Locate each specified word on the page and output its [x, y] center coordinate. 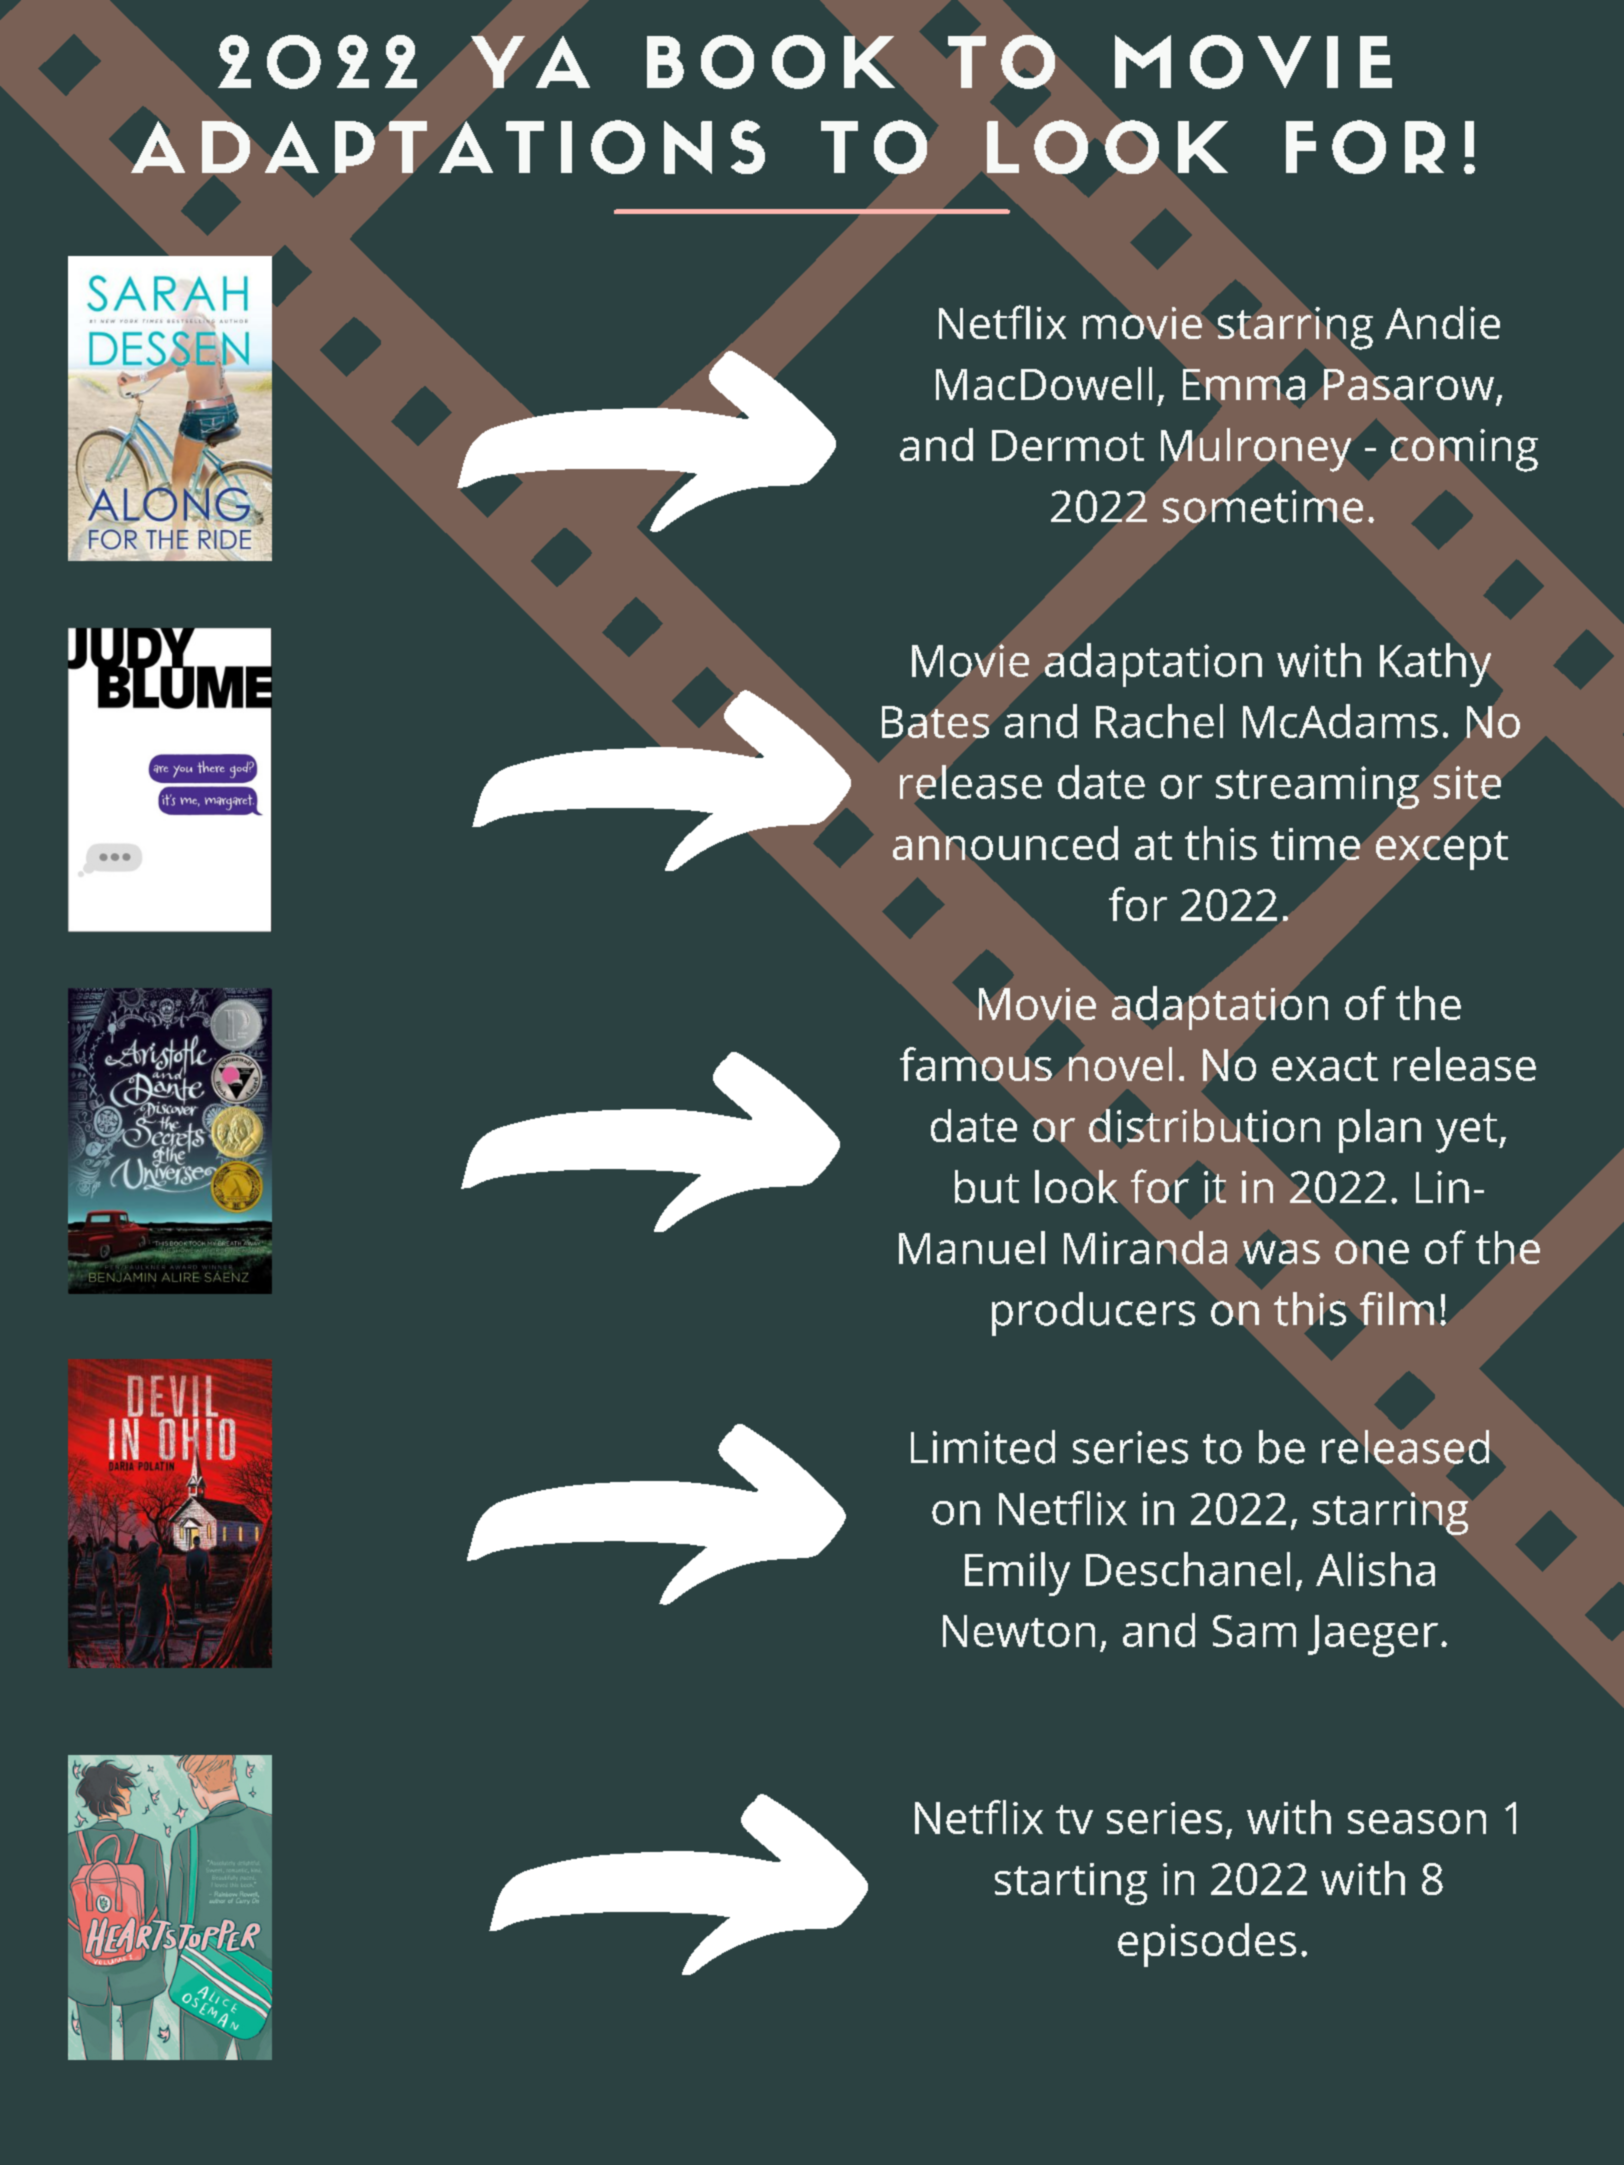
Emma [1244, 384]
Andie [1442, 322]
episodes [1207, 1945]
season [1417, 1822]
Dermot [1068, 445]
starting [1071, 1884]
